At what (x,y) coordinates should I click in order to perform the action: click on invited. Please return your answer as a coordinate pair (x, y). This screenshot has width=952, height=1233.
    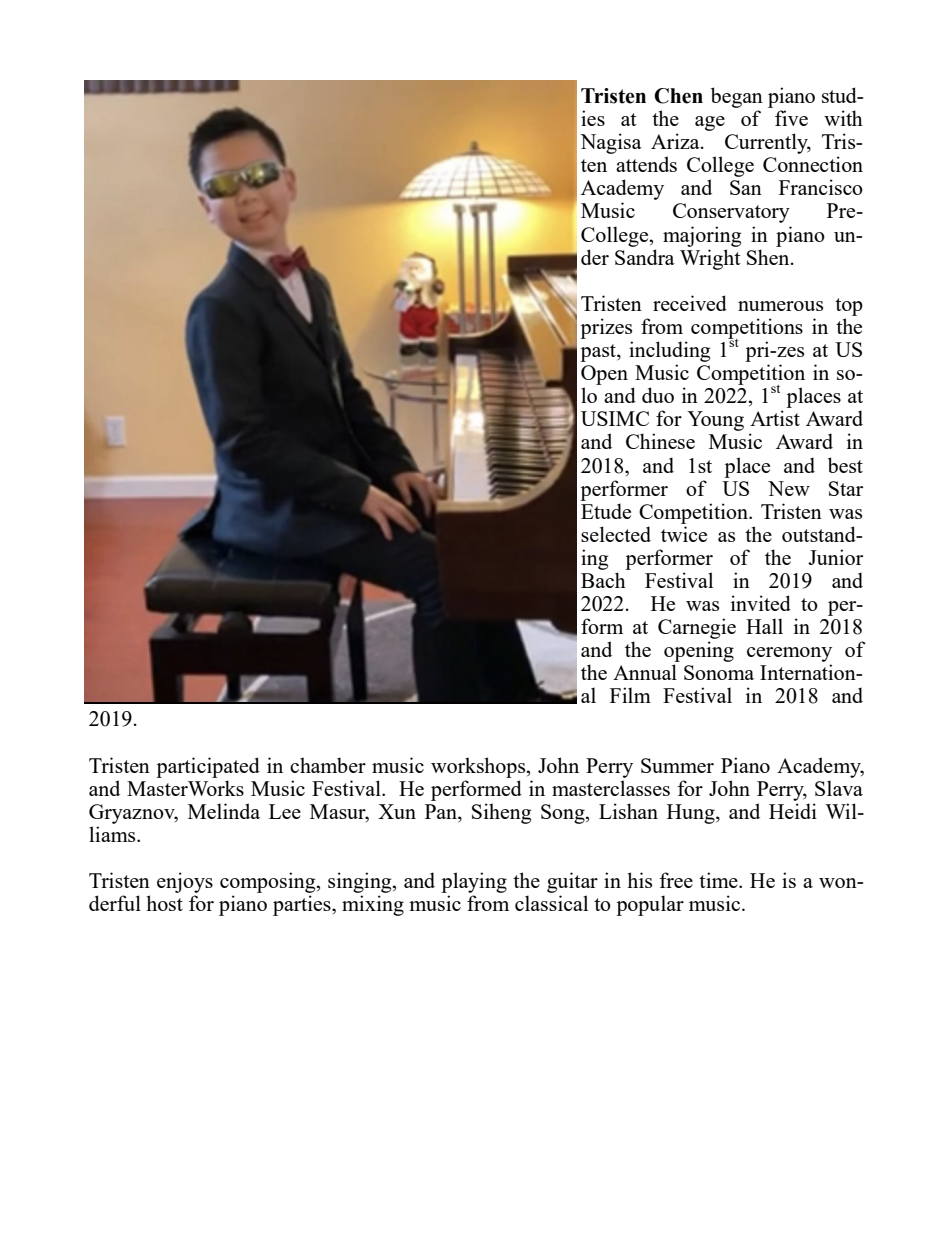
    Looking at the image, I should click on (761, 603).
